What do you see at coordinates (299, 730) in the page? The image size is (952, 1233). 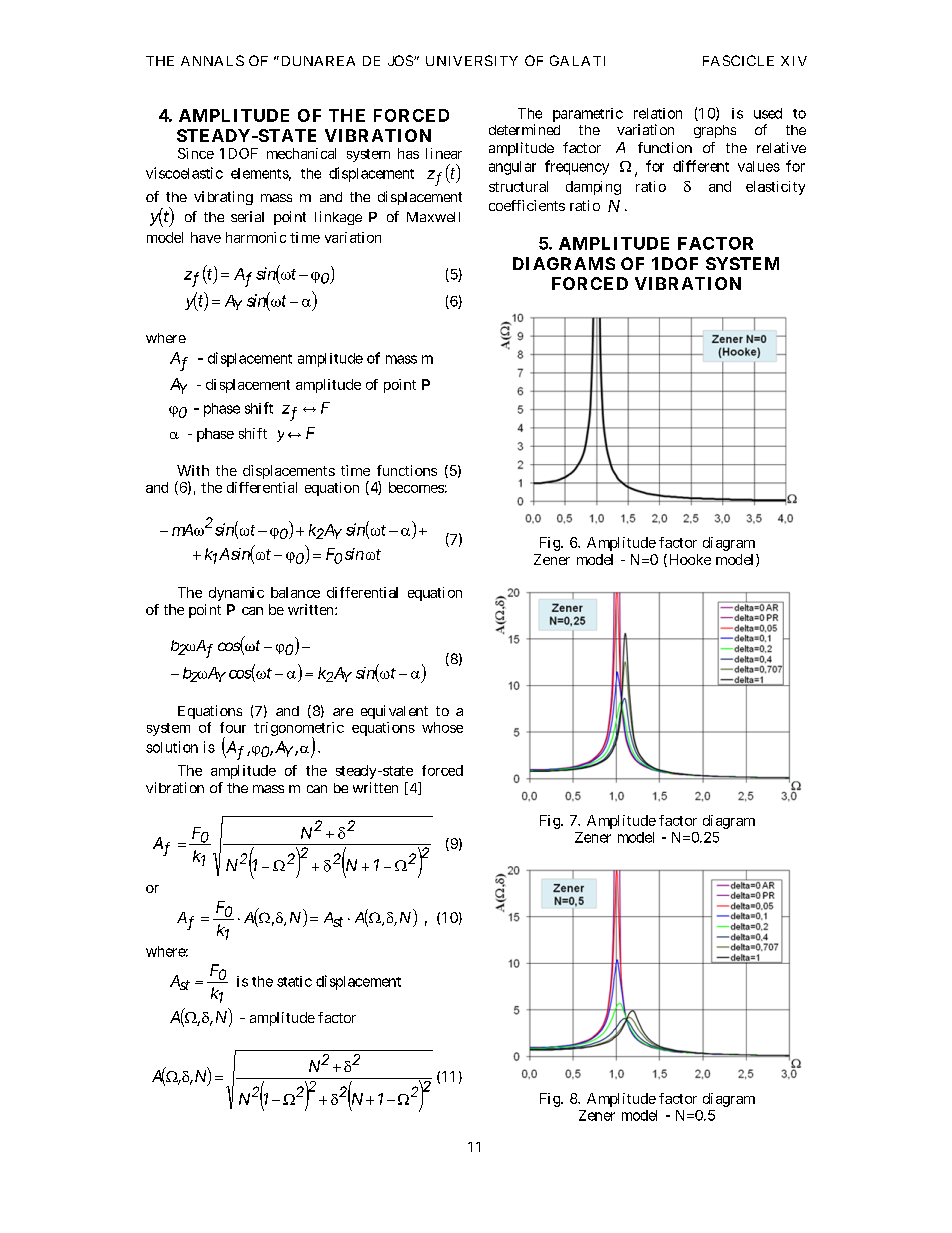 I see `trigonometric` at bounding box center [299, 730].
